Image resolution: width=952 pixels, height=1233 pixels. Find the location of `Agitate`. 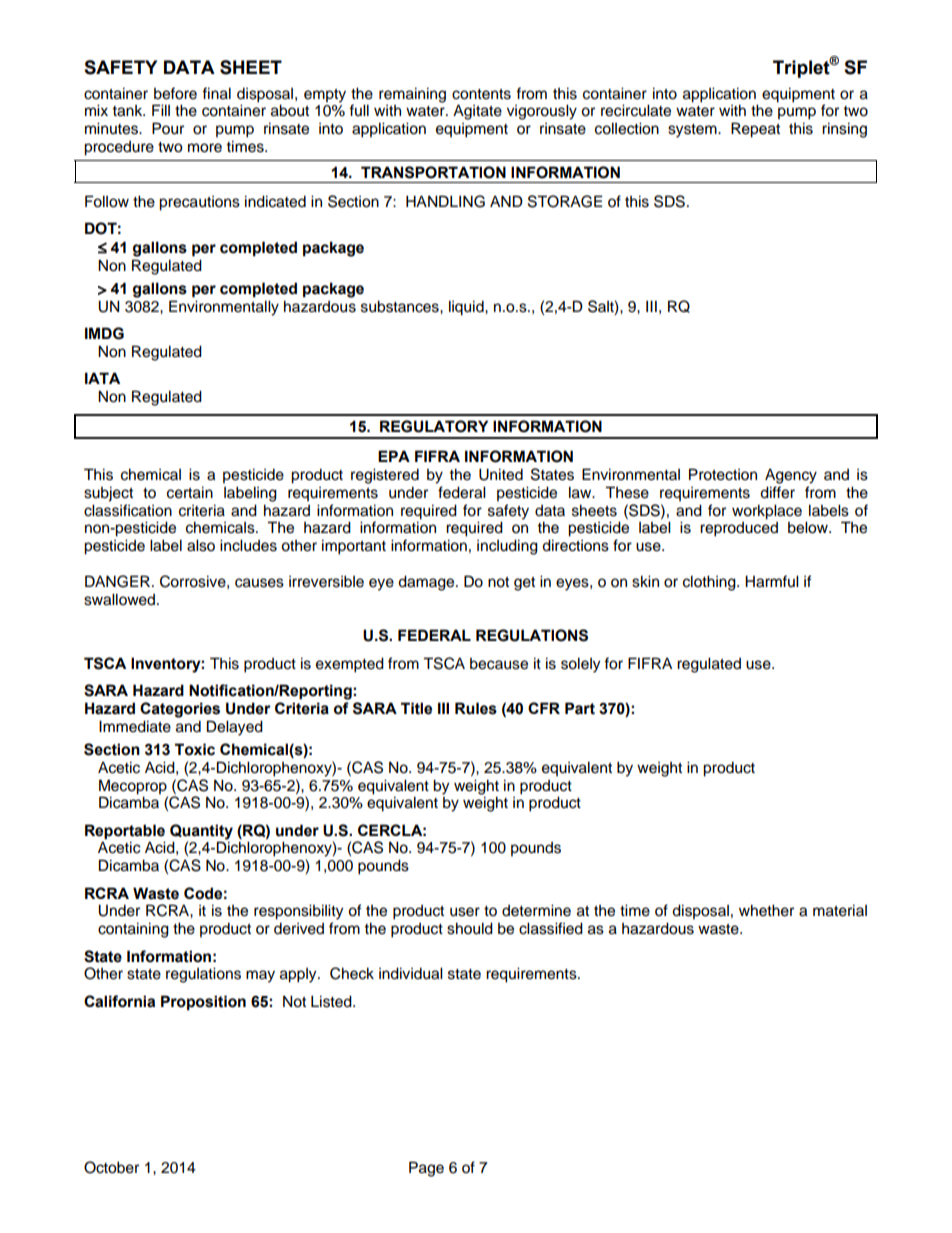

Agitate is located at coordinates (477, 112).
